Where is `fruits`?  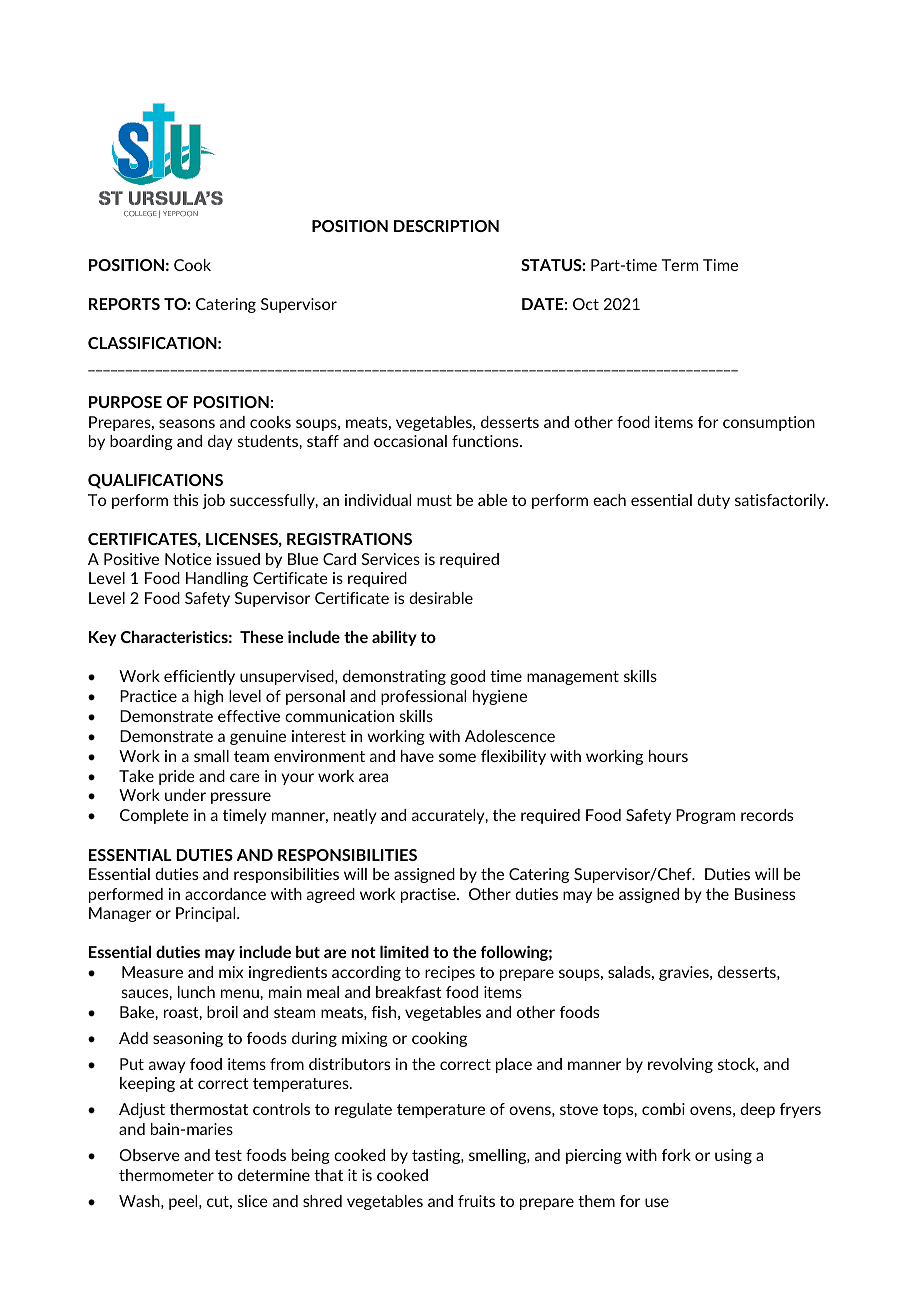
fruits is located at coordinates (476, 1201).
